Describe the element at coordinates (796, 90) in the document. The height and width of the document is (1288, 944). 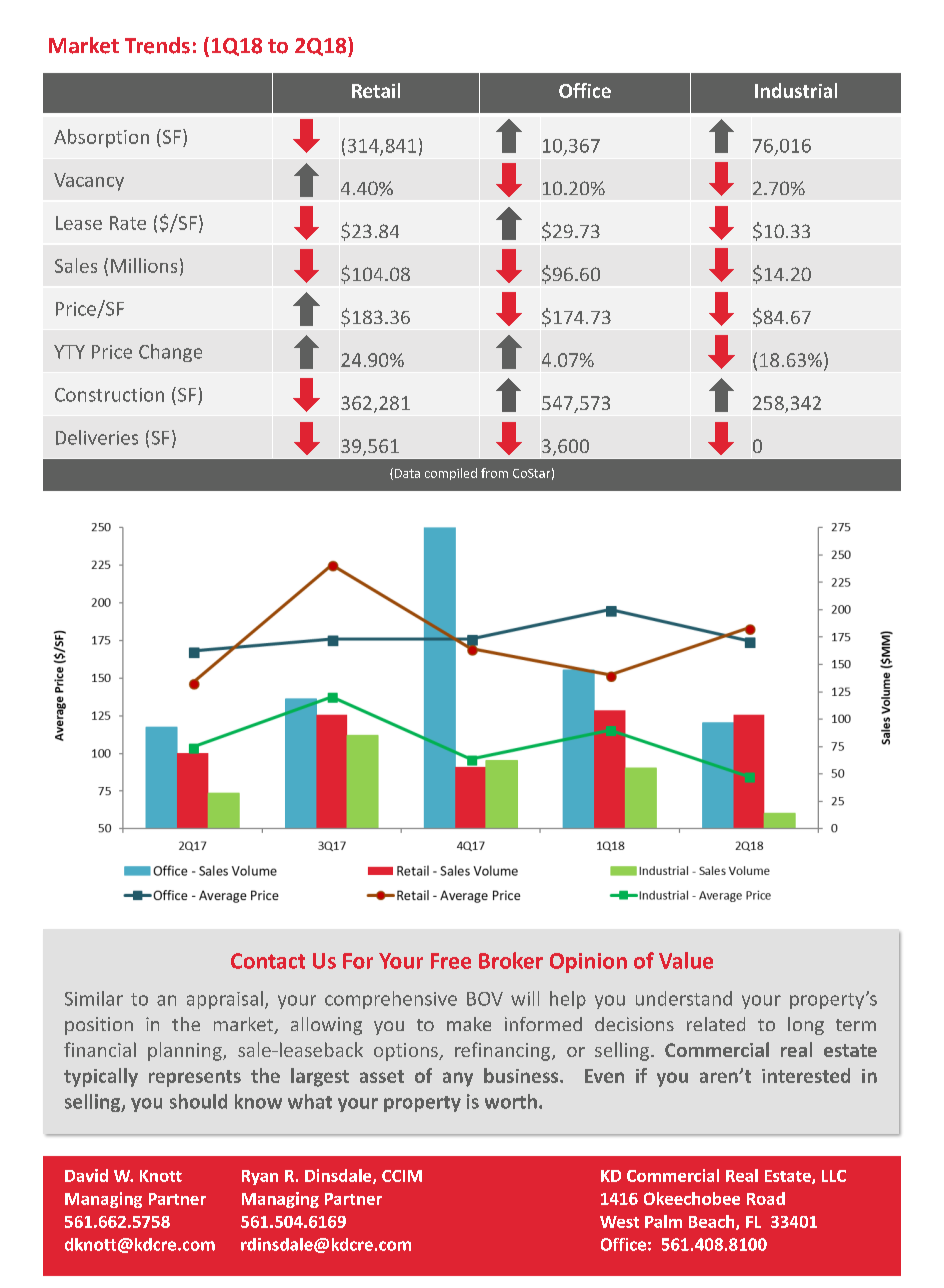
I see `Industrial` at that location.
